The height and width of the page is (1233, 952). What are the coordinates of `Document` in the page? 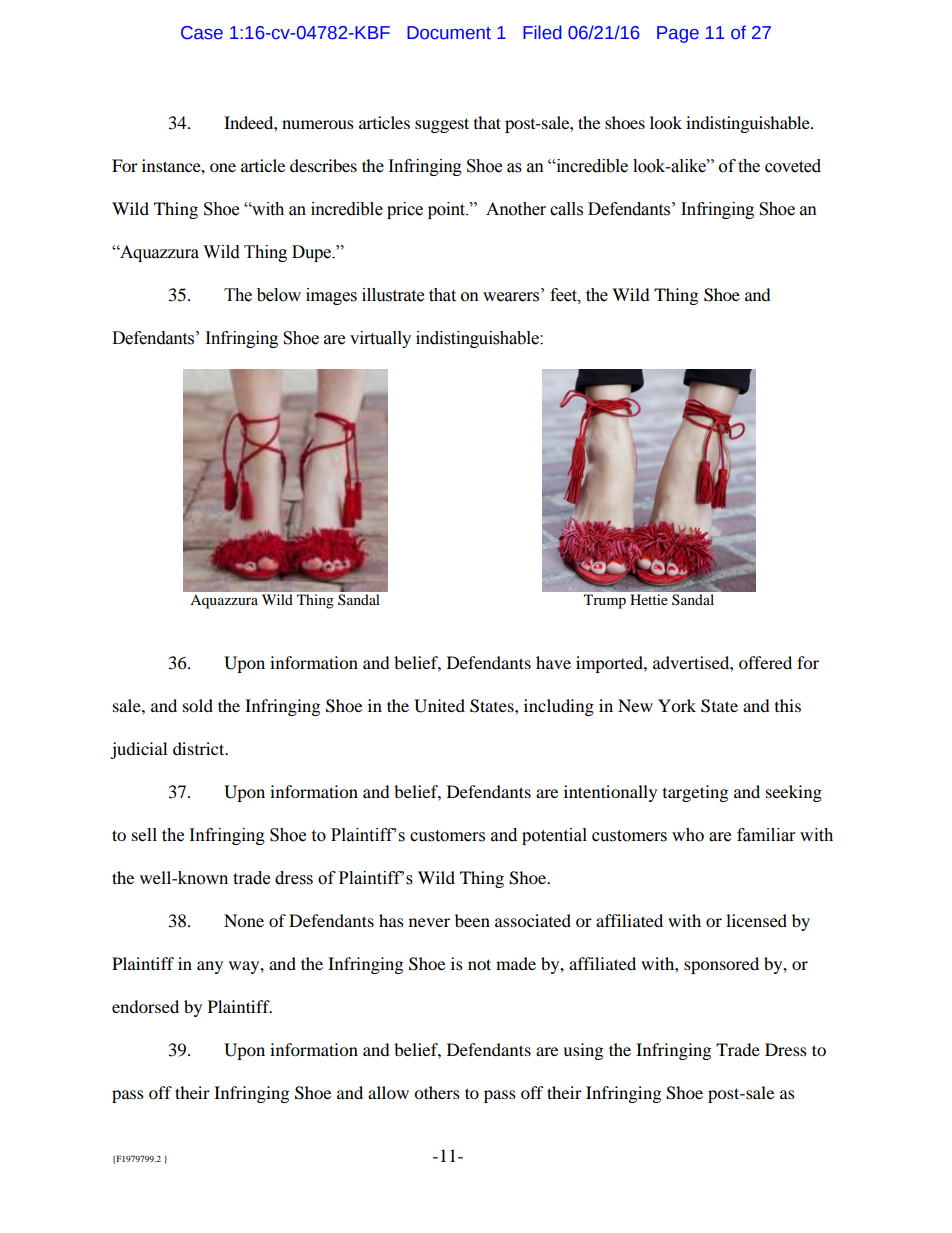 It's located at (449, 33).
